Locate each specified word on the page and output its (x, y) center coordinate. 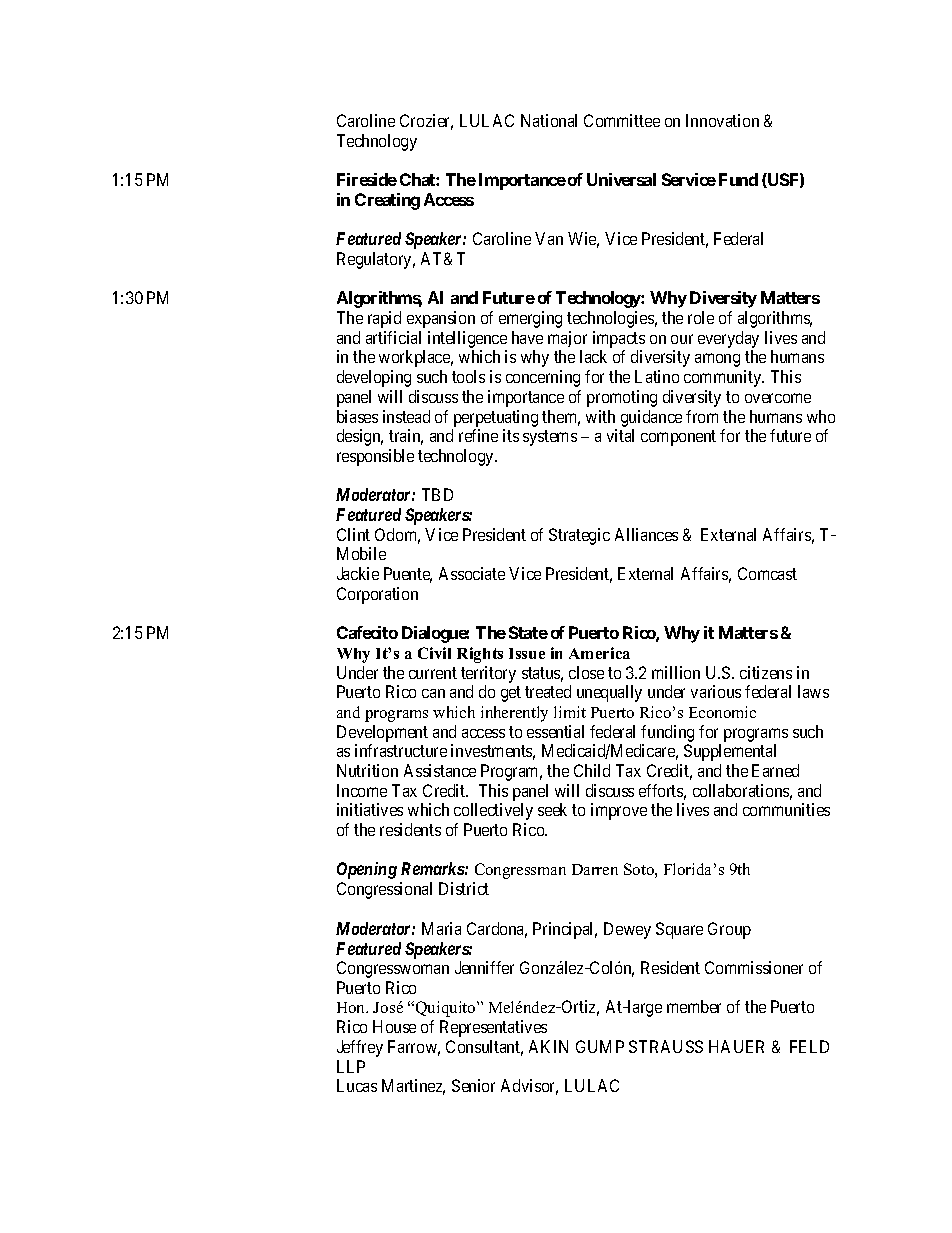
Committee (622, 120)
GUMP (600, 1046)
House (394, 1026)
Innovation (722, 120)
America (599, 653)
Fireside (367, 179)
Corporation (377, 595)
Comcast (767, 573)
